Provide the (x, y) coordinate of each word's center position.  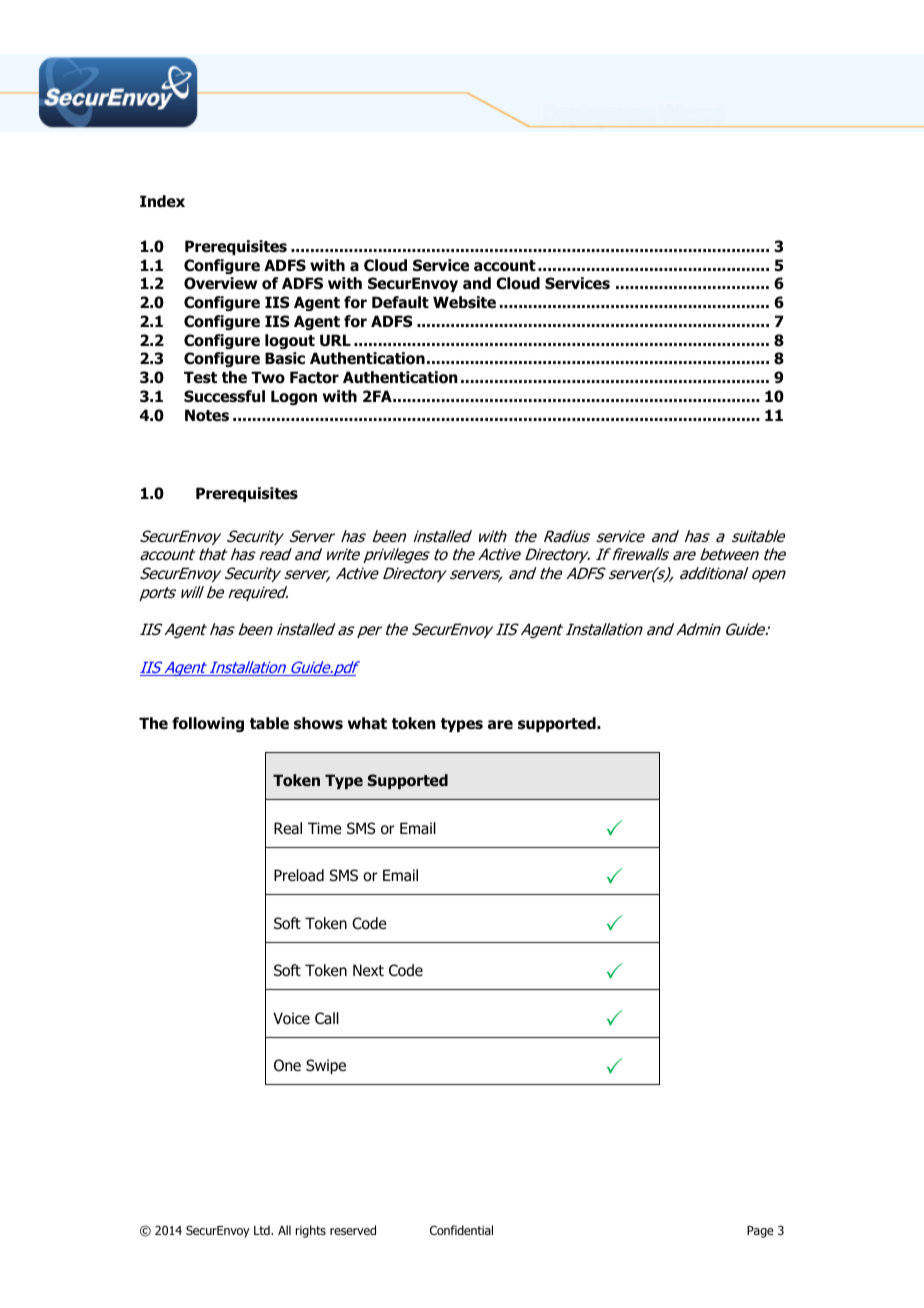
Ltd (263, 1230)
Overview (220, 283)
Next (368, 970)
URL (335, 340)
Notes (207, 415)
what (367, 723)
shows (318, 723)
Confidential (461, 1230)
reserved (353, 1230)
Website (464, 302)
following (208, 724)
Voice (291, 1018)
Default (400, 302)
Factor (314, 377)
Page (760, 1232)
